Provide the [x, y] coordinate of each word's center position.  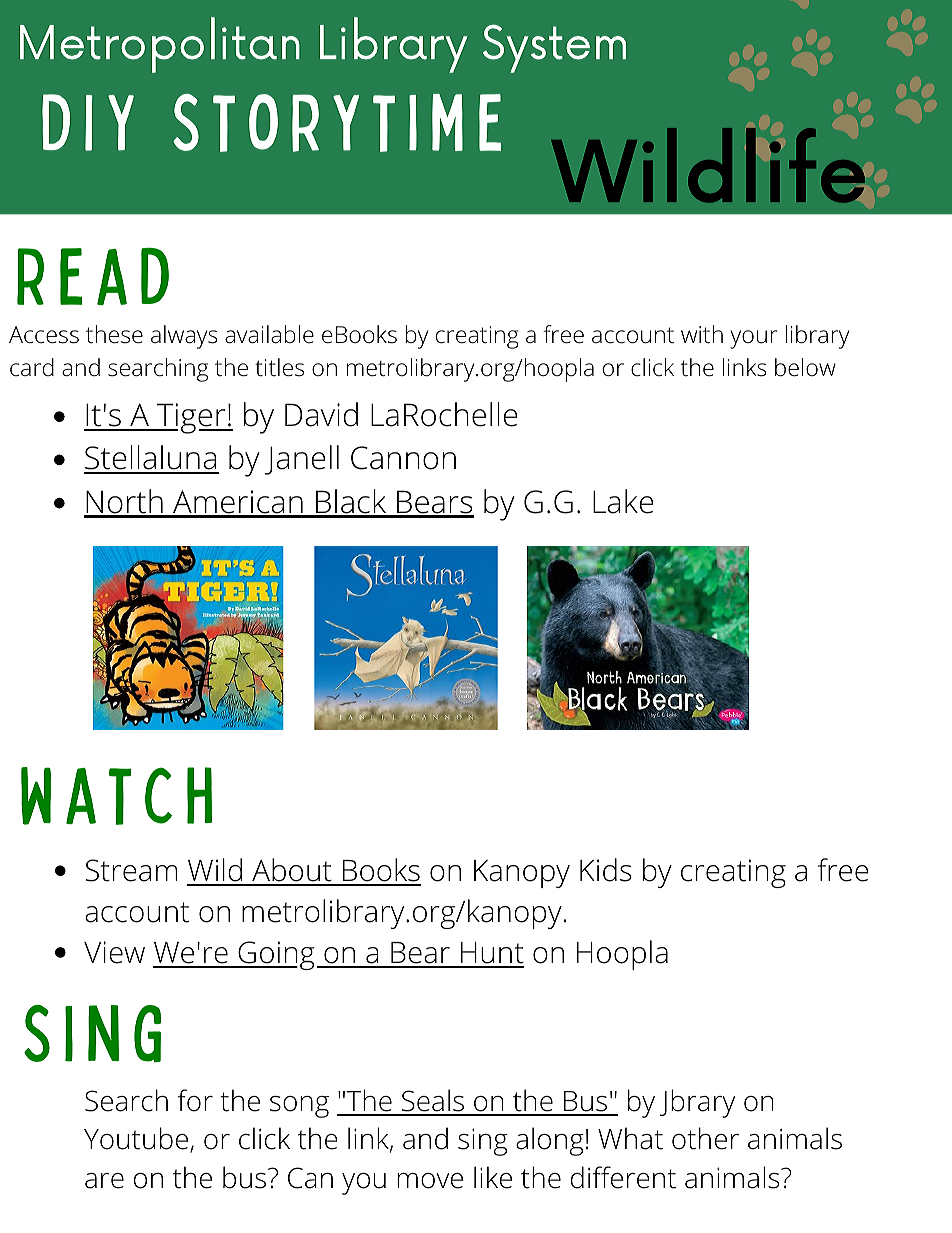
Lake [623, 501]
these [114, 334]
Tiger [191, 418]
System [554, 48]
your [753, 339]
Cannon [403, 458]
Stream [131, 870]
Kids [606, 870]
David [321, 414]
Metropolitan [160, 45]
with [702, 334]
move [430, 1181]
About [292, 871]
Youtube [136, 1138]
